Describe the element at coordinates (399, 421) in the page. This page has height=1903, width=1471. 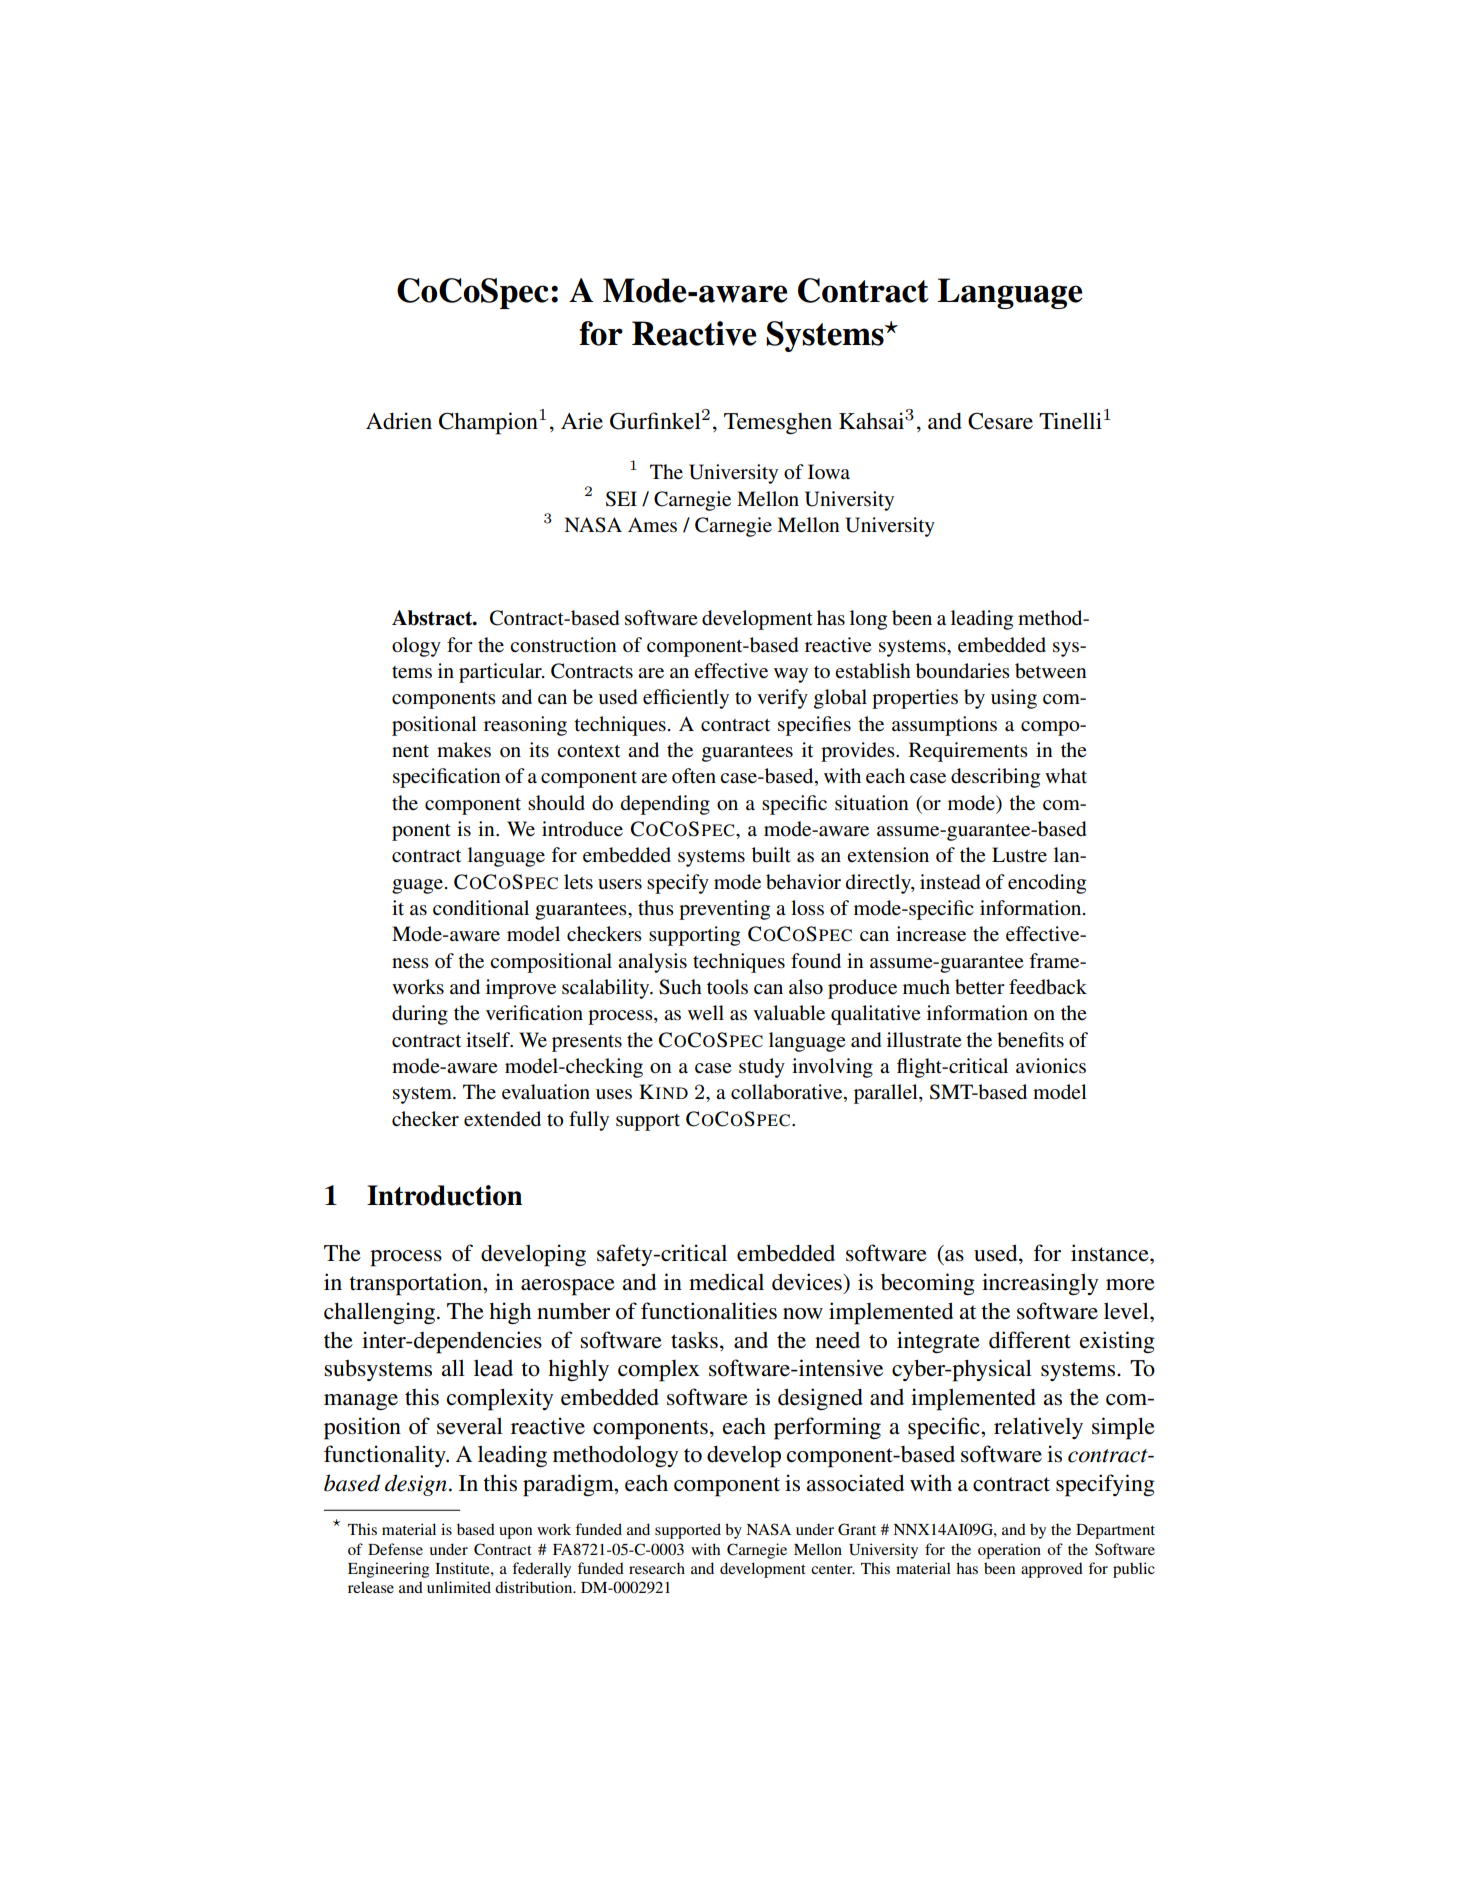
I see `Adrien` at that location.
